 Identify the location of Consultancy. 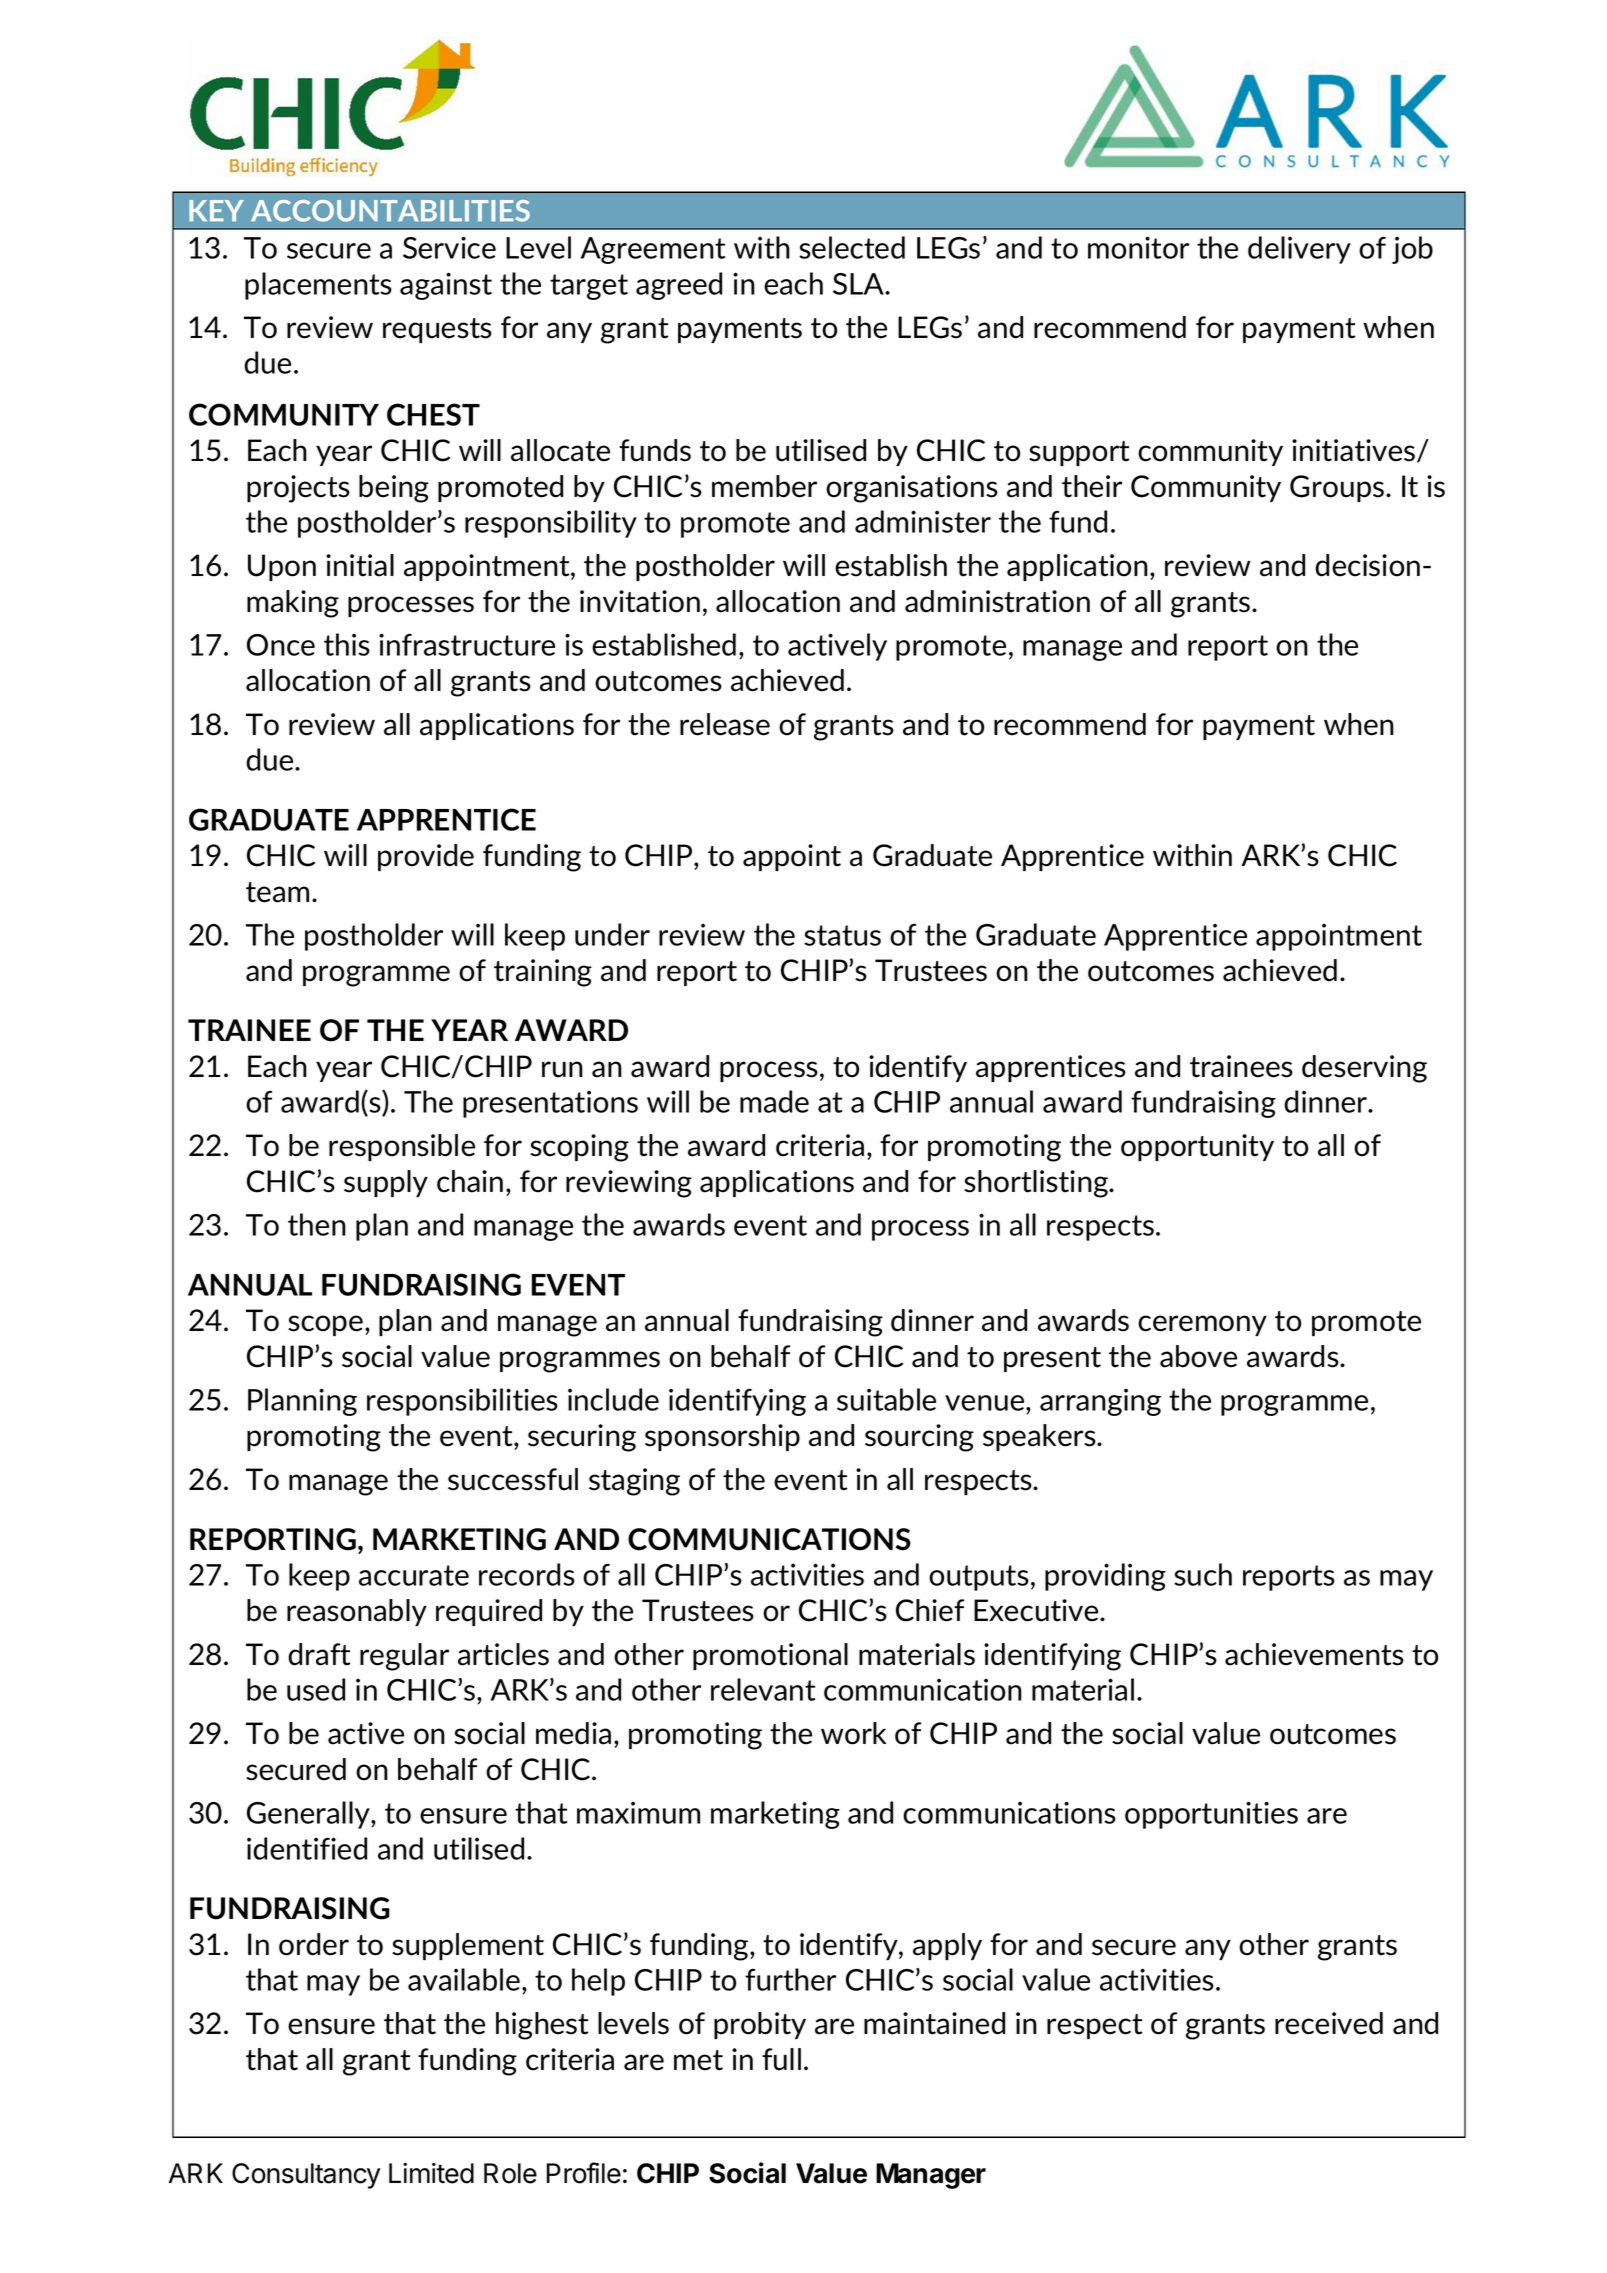
(306, 2176).
